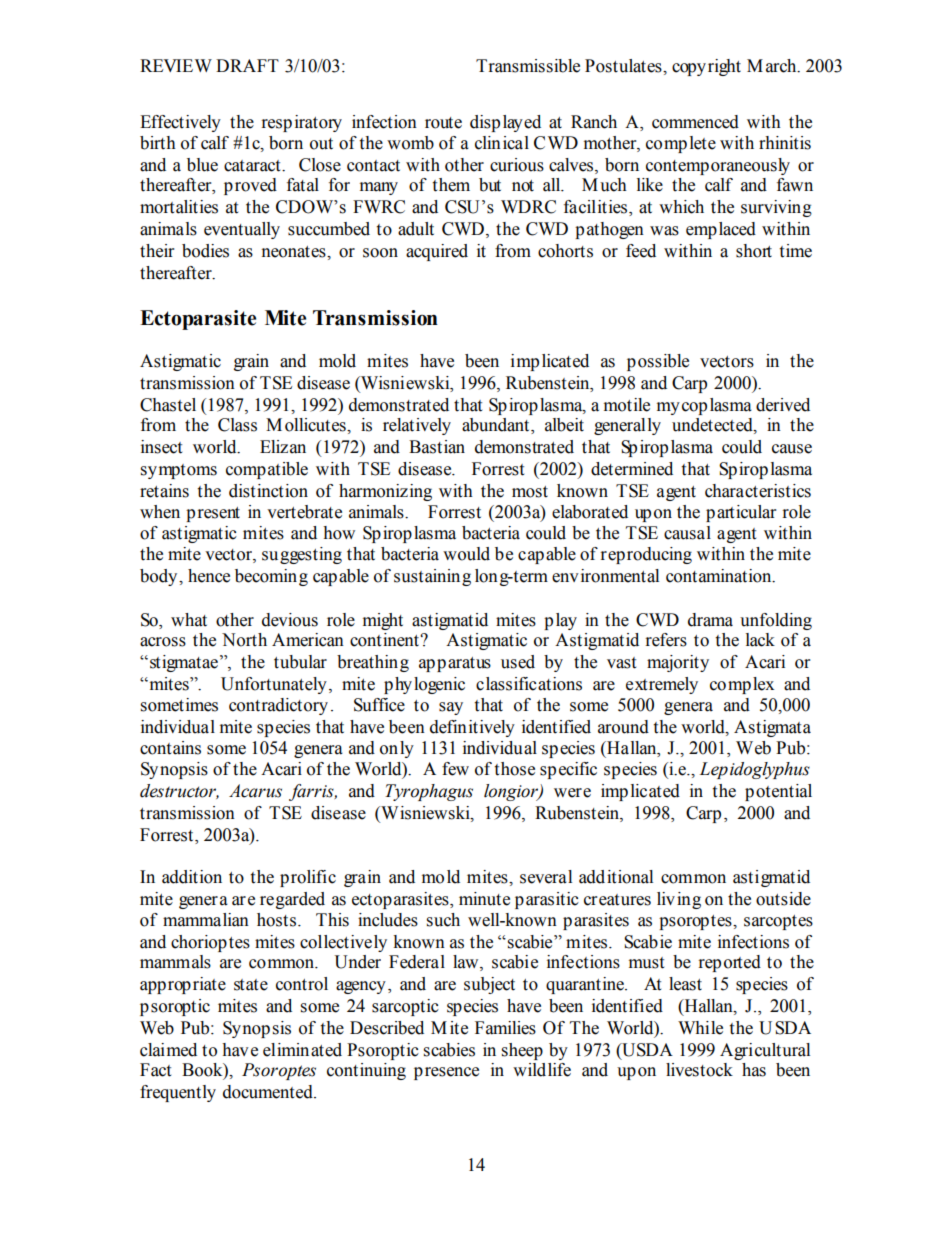  What do you see at coordinates (530, 492) in the screenshot?
I see `most` at bounding box center [530, 492].
